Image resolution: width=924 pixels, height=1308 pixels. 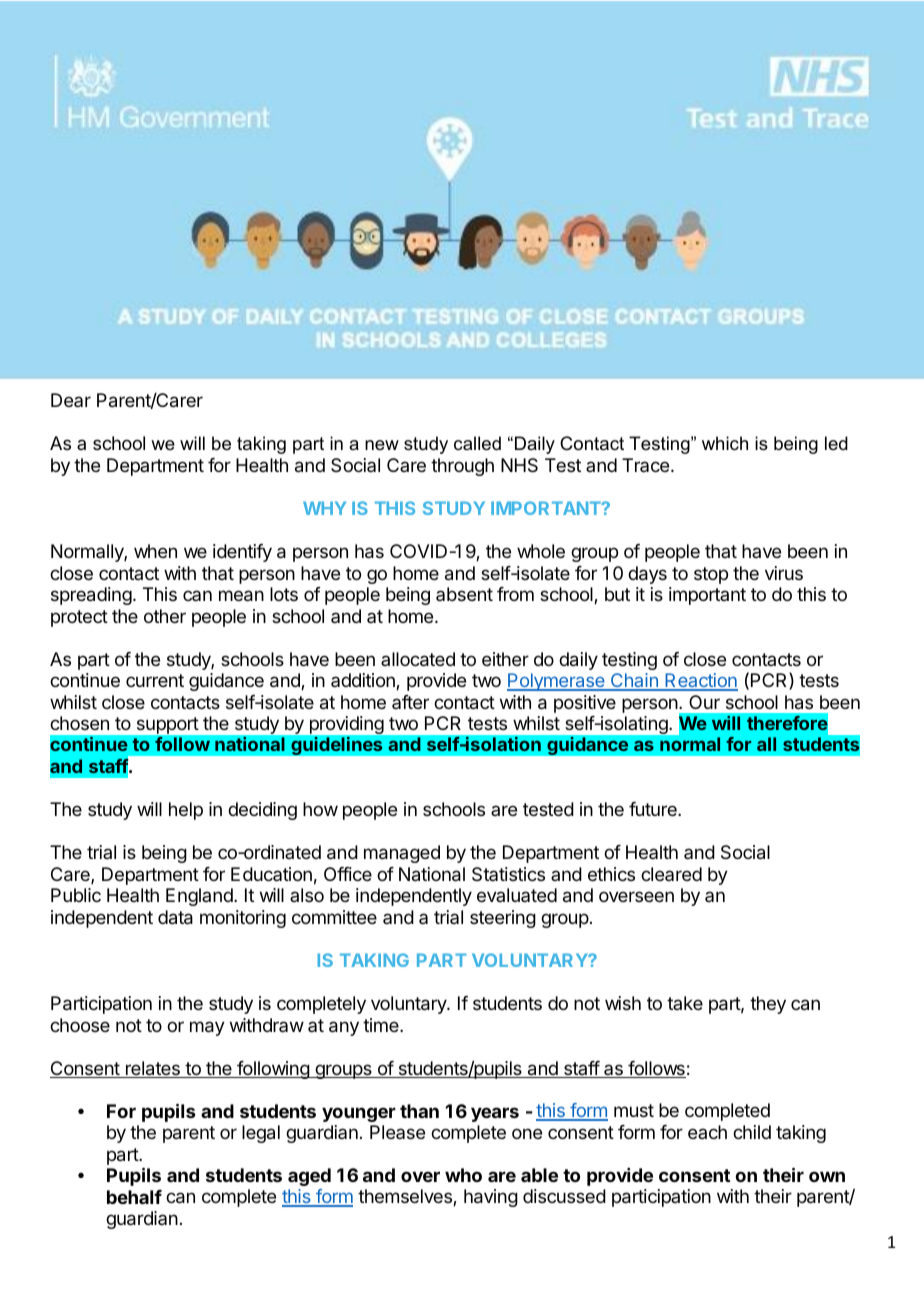 I want to click on which, so click(x=725, y=443).
